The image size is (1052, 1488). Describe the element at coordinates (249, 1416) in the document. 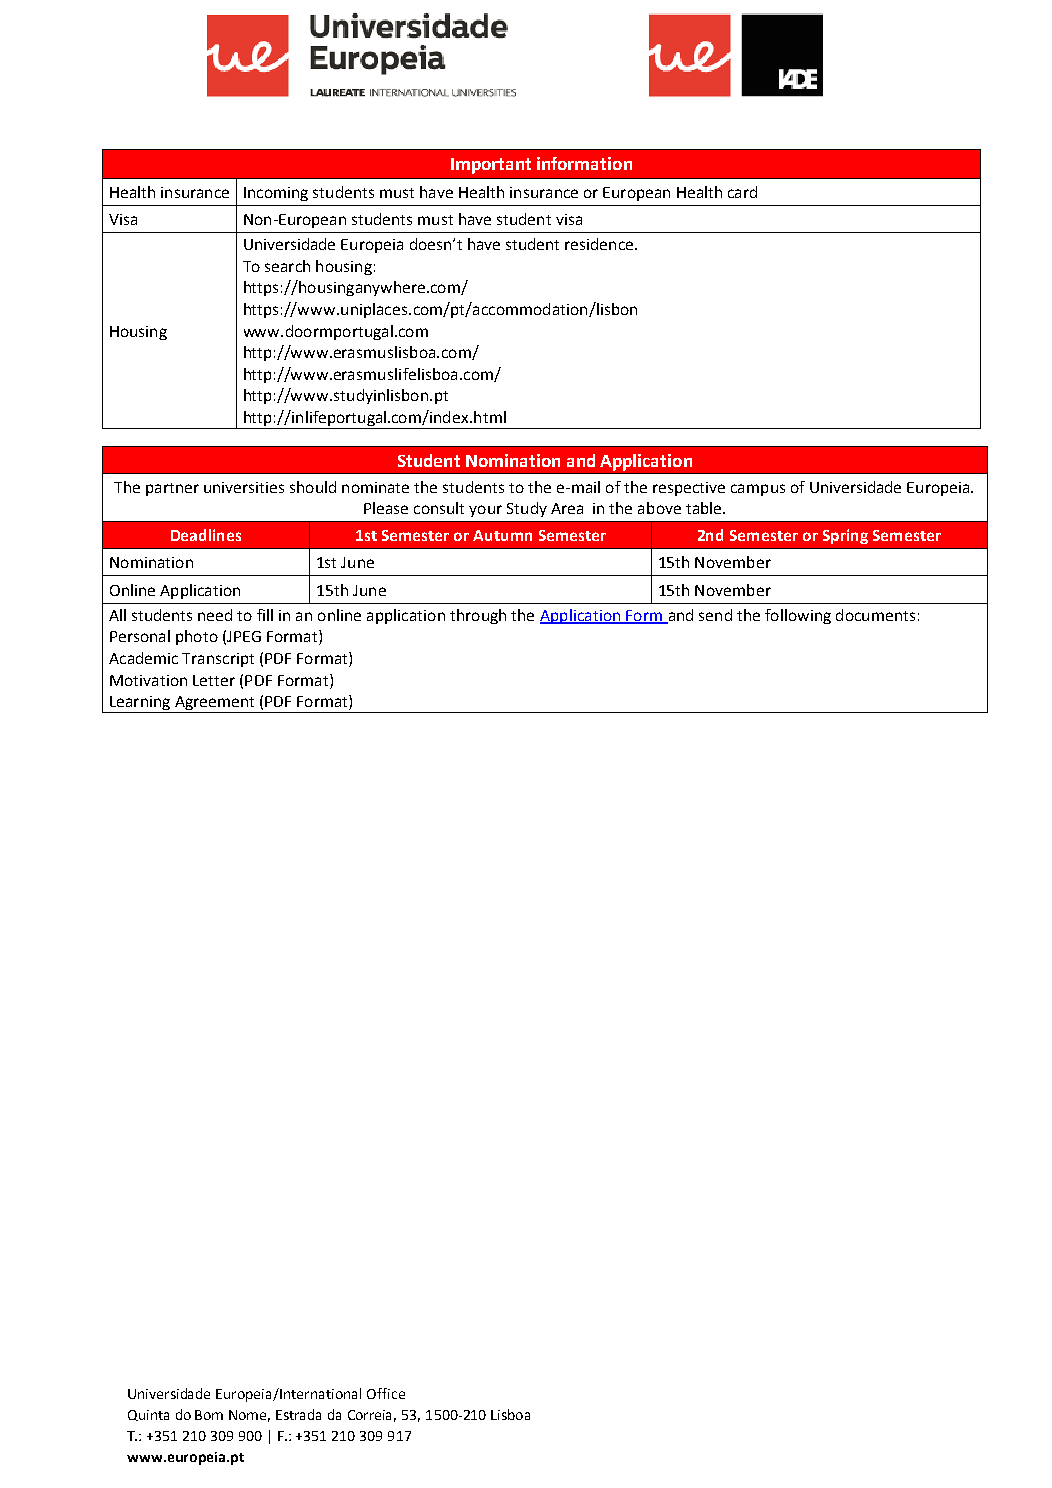

I see `Nome` at that location.
